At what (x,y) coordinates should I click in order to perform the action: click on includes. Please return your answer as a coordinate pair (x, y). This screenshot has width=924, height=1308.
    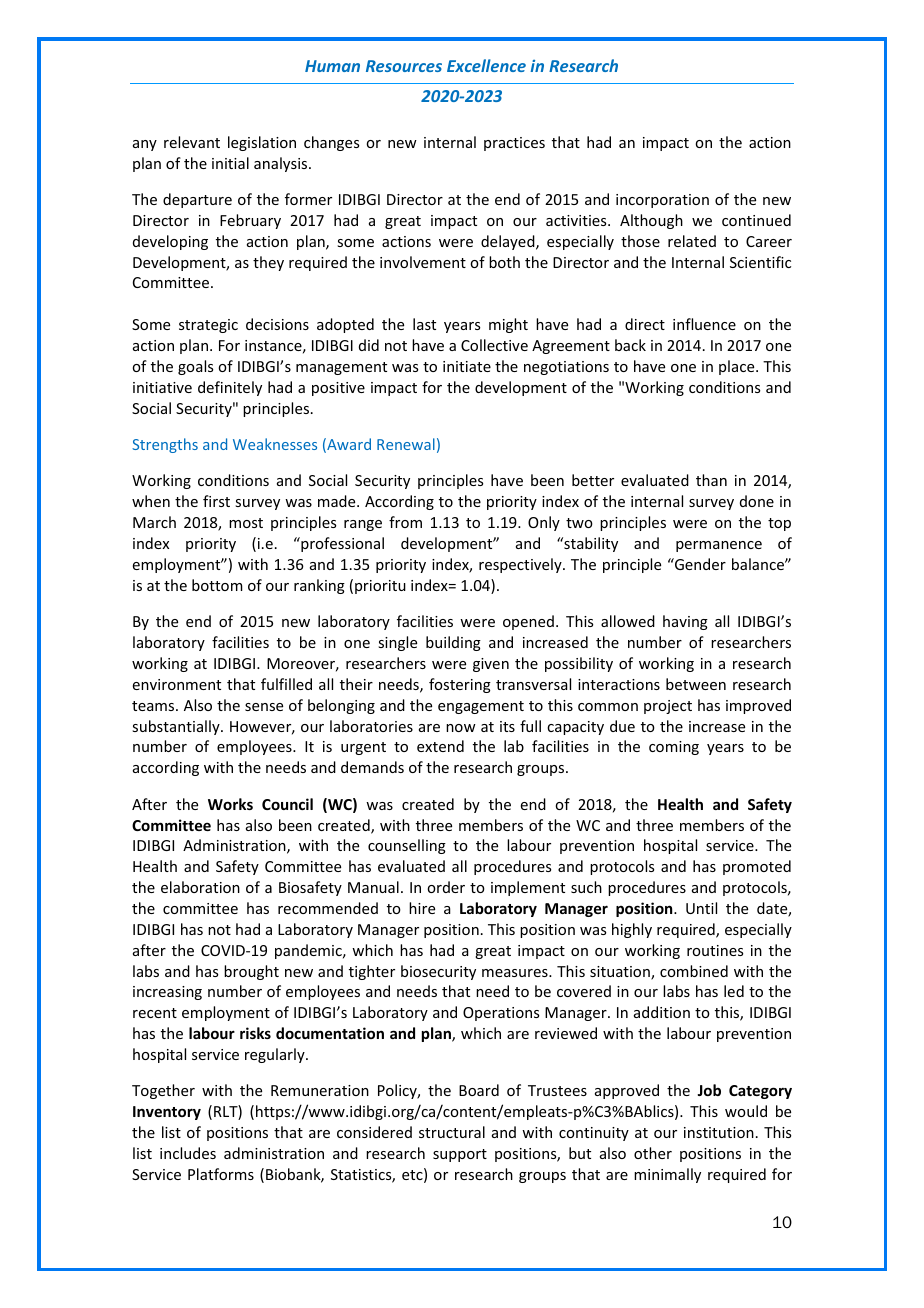
    Looking at the image, I should click on (188, 1153).
